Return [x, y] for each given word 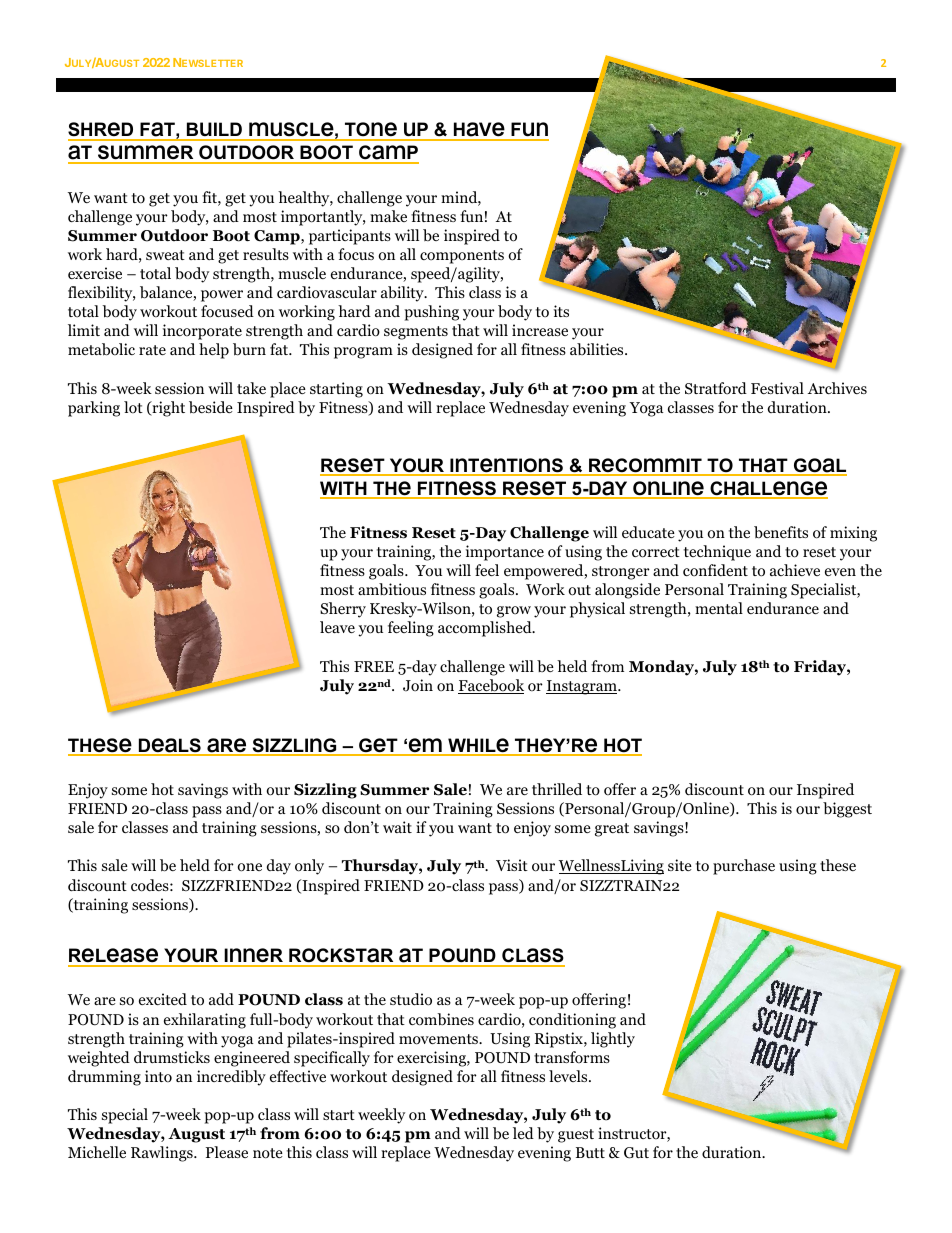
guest [576, 1136]
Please [227, 1152]
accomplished [486, 629]
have [479, 131]
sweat [165, 255]
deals [169, 746]
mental [719, 608]
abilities [598, 349]
